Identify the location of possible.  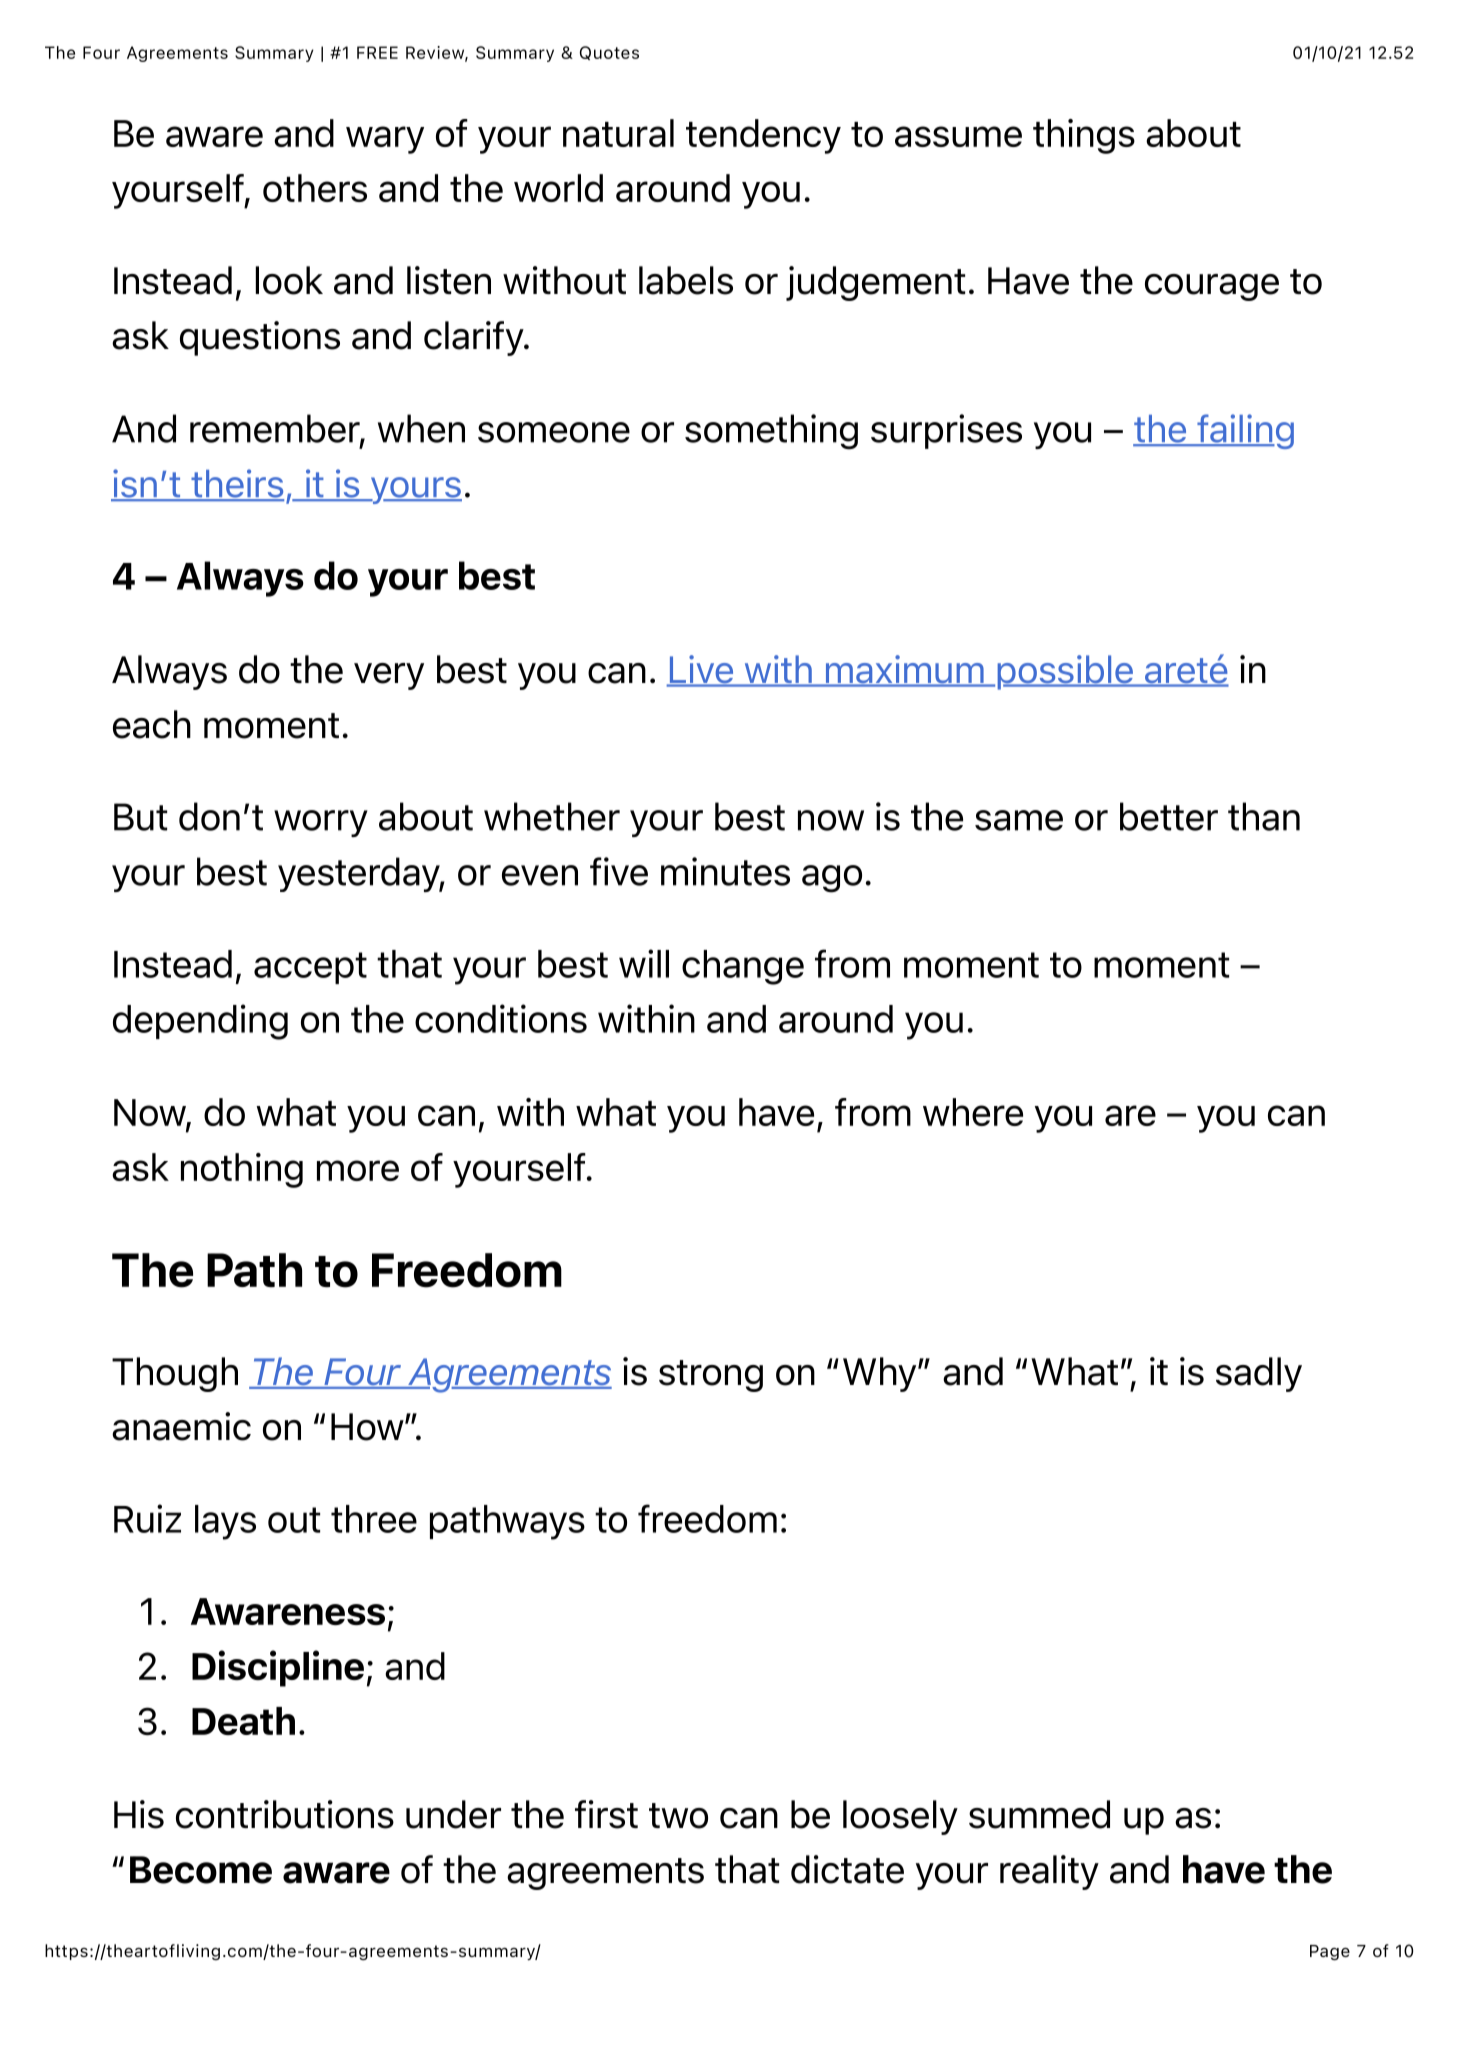
(1066, 672).
